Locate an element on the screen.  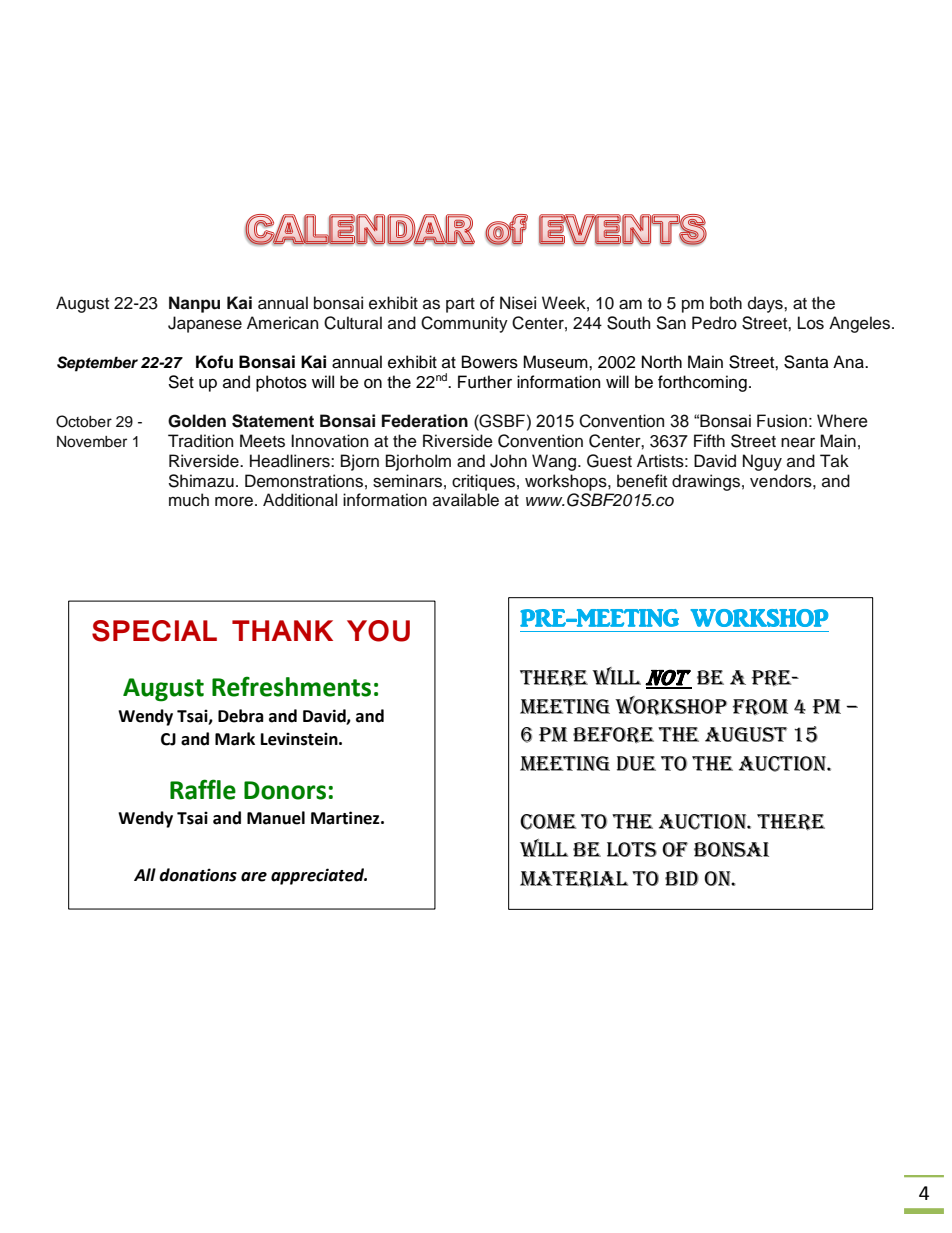
Tradition is located at coordinates (200, 441).
